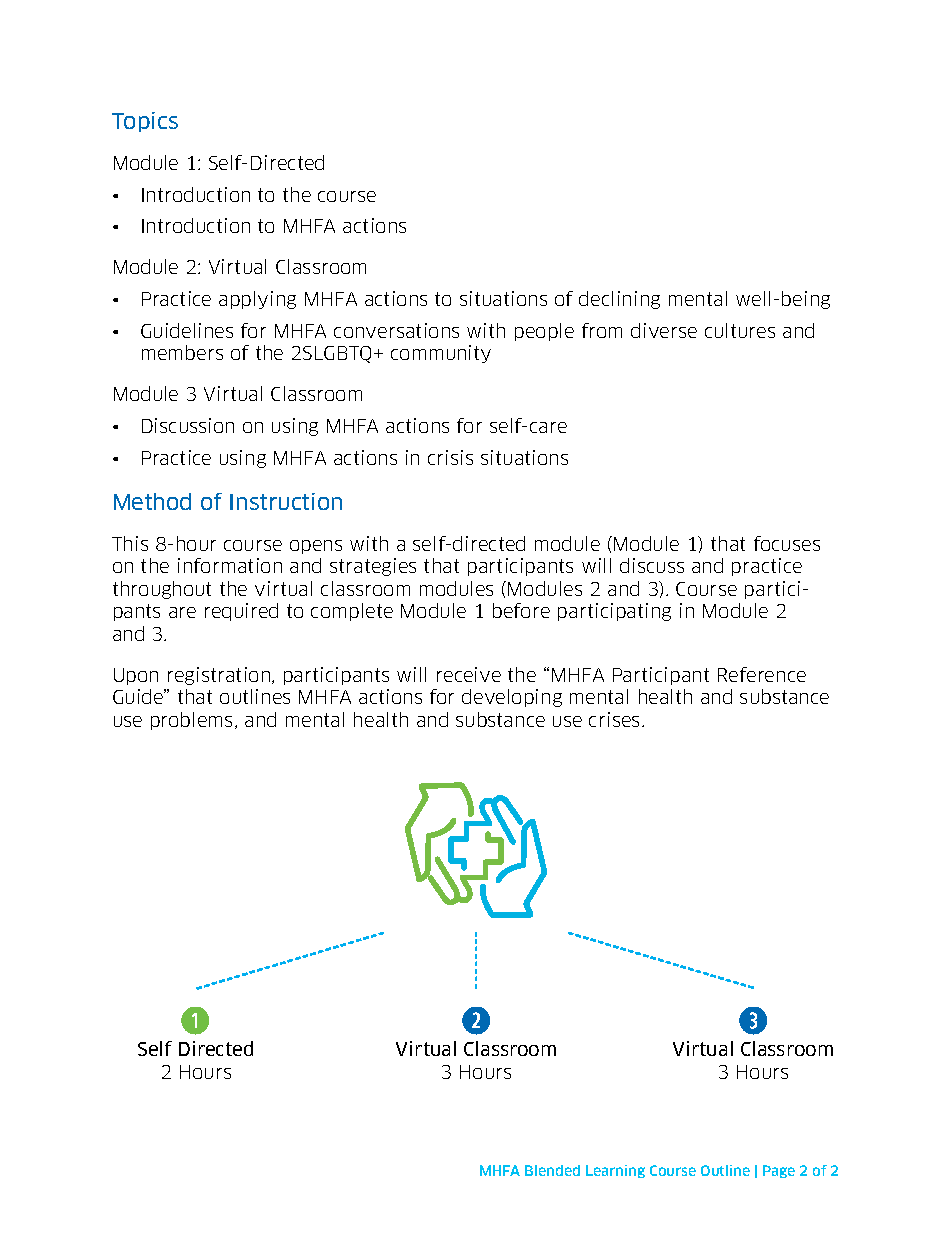  What do you see at coordinates (615, 1171) in the screenshot?
I see `Learning` at bounding box center [615, 1171].
